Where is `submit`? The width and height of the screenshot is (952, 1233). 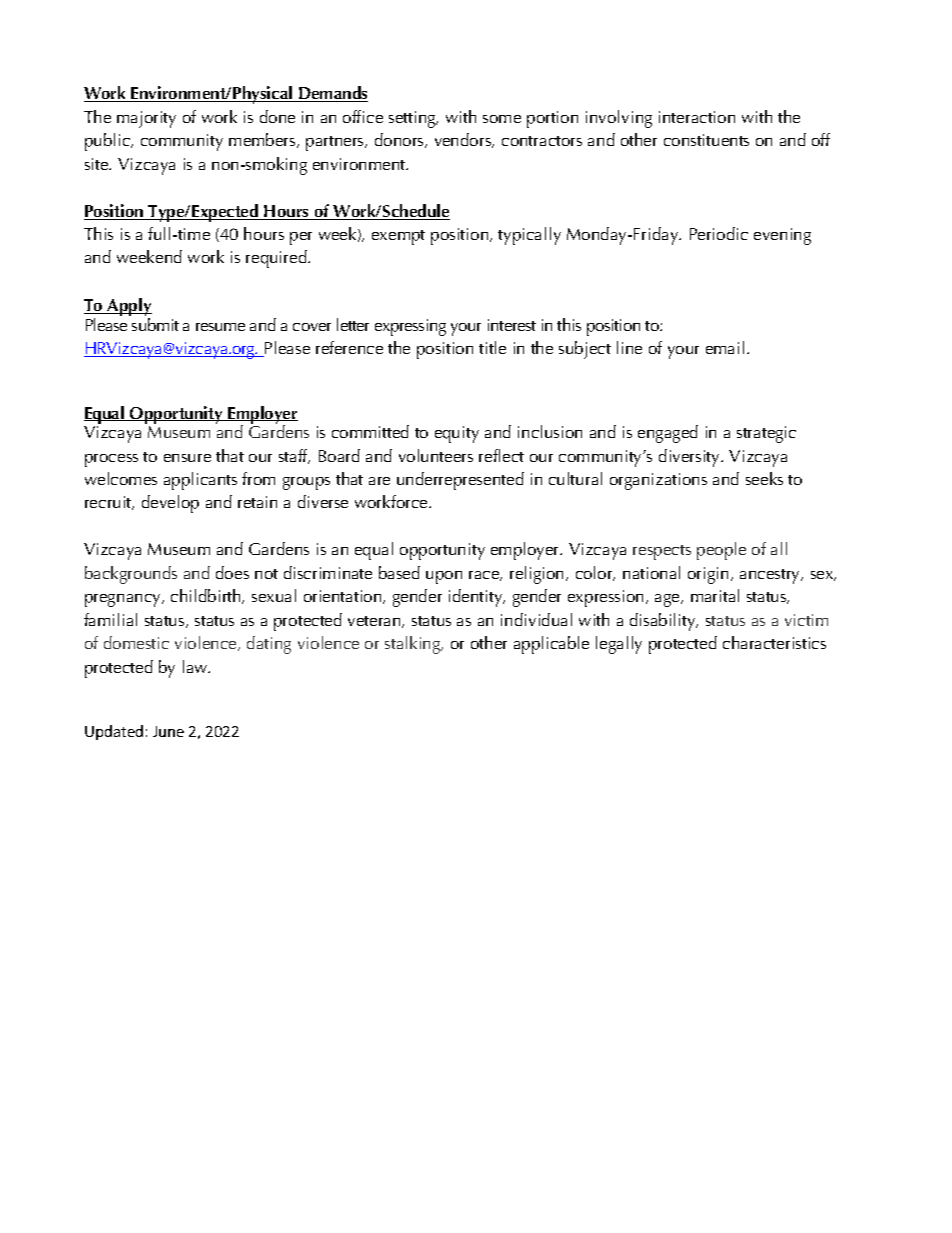 submit is located at coordinates (155, 324).
